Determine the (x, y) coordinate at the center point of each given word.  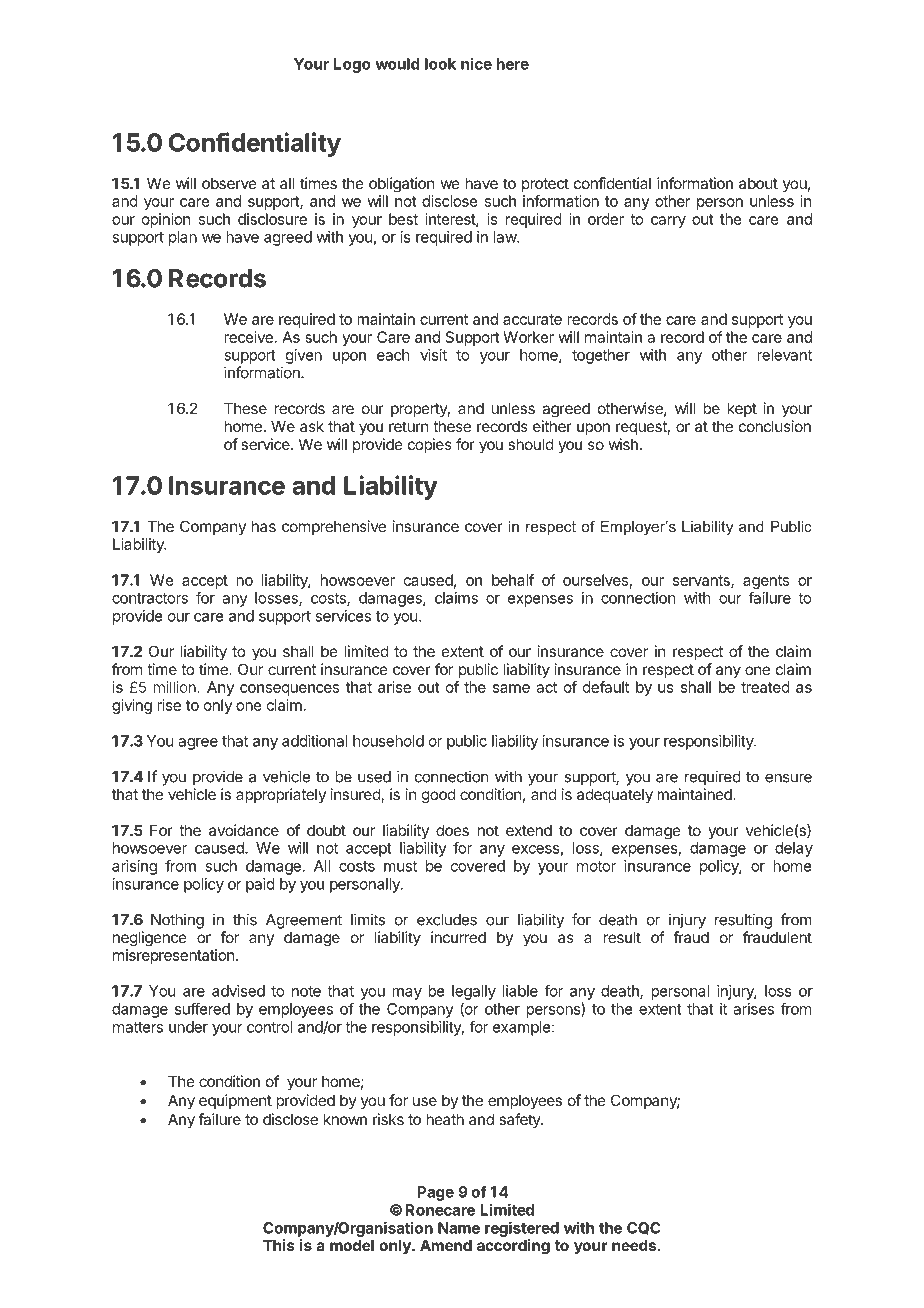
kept (742, 409)
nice (476, 63)
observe (229, 183)
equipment (235, 1101)
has (264, 526)
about (758, 183)
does (452, 830)
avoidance (244, 830)
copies (430, 445)
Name (459, 1228)
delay (794, 849)
